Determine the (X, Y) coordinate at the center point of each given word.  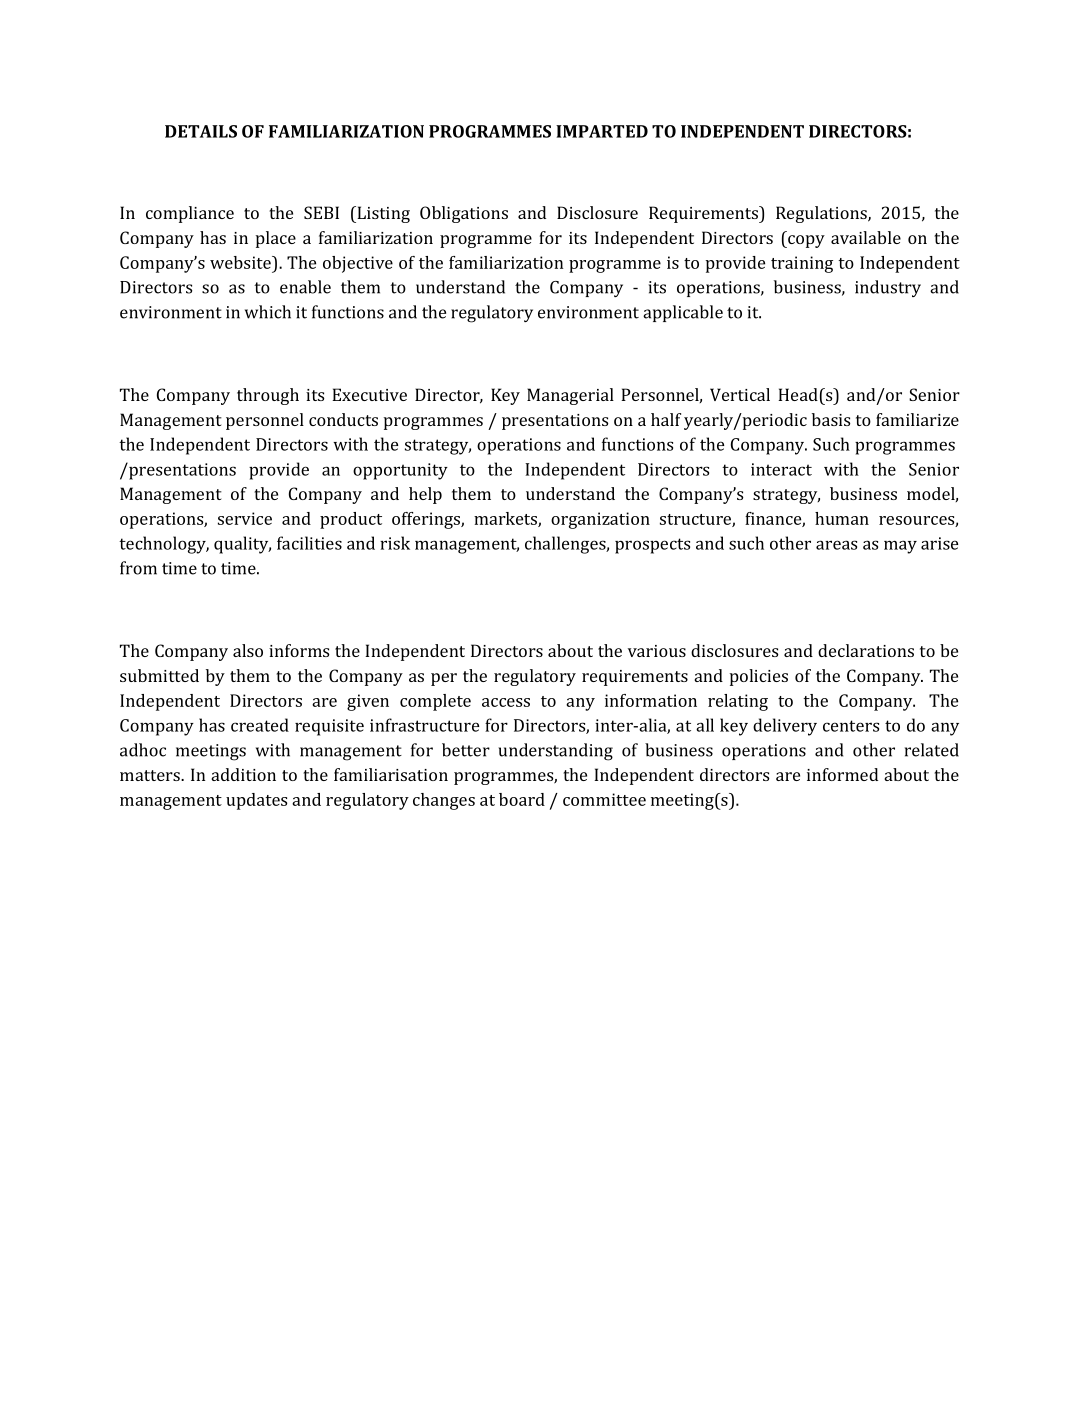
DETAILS (201, 131)
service (245, 518)
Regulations (822, 214)
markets (506, 519)
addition (243, 774)
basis (831, 419)
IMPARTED (602, 131)
